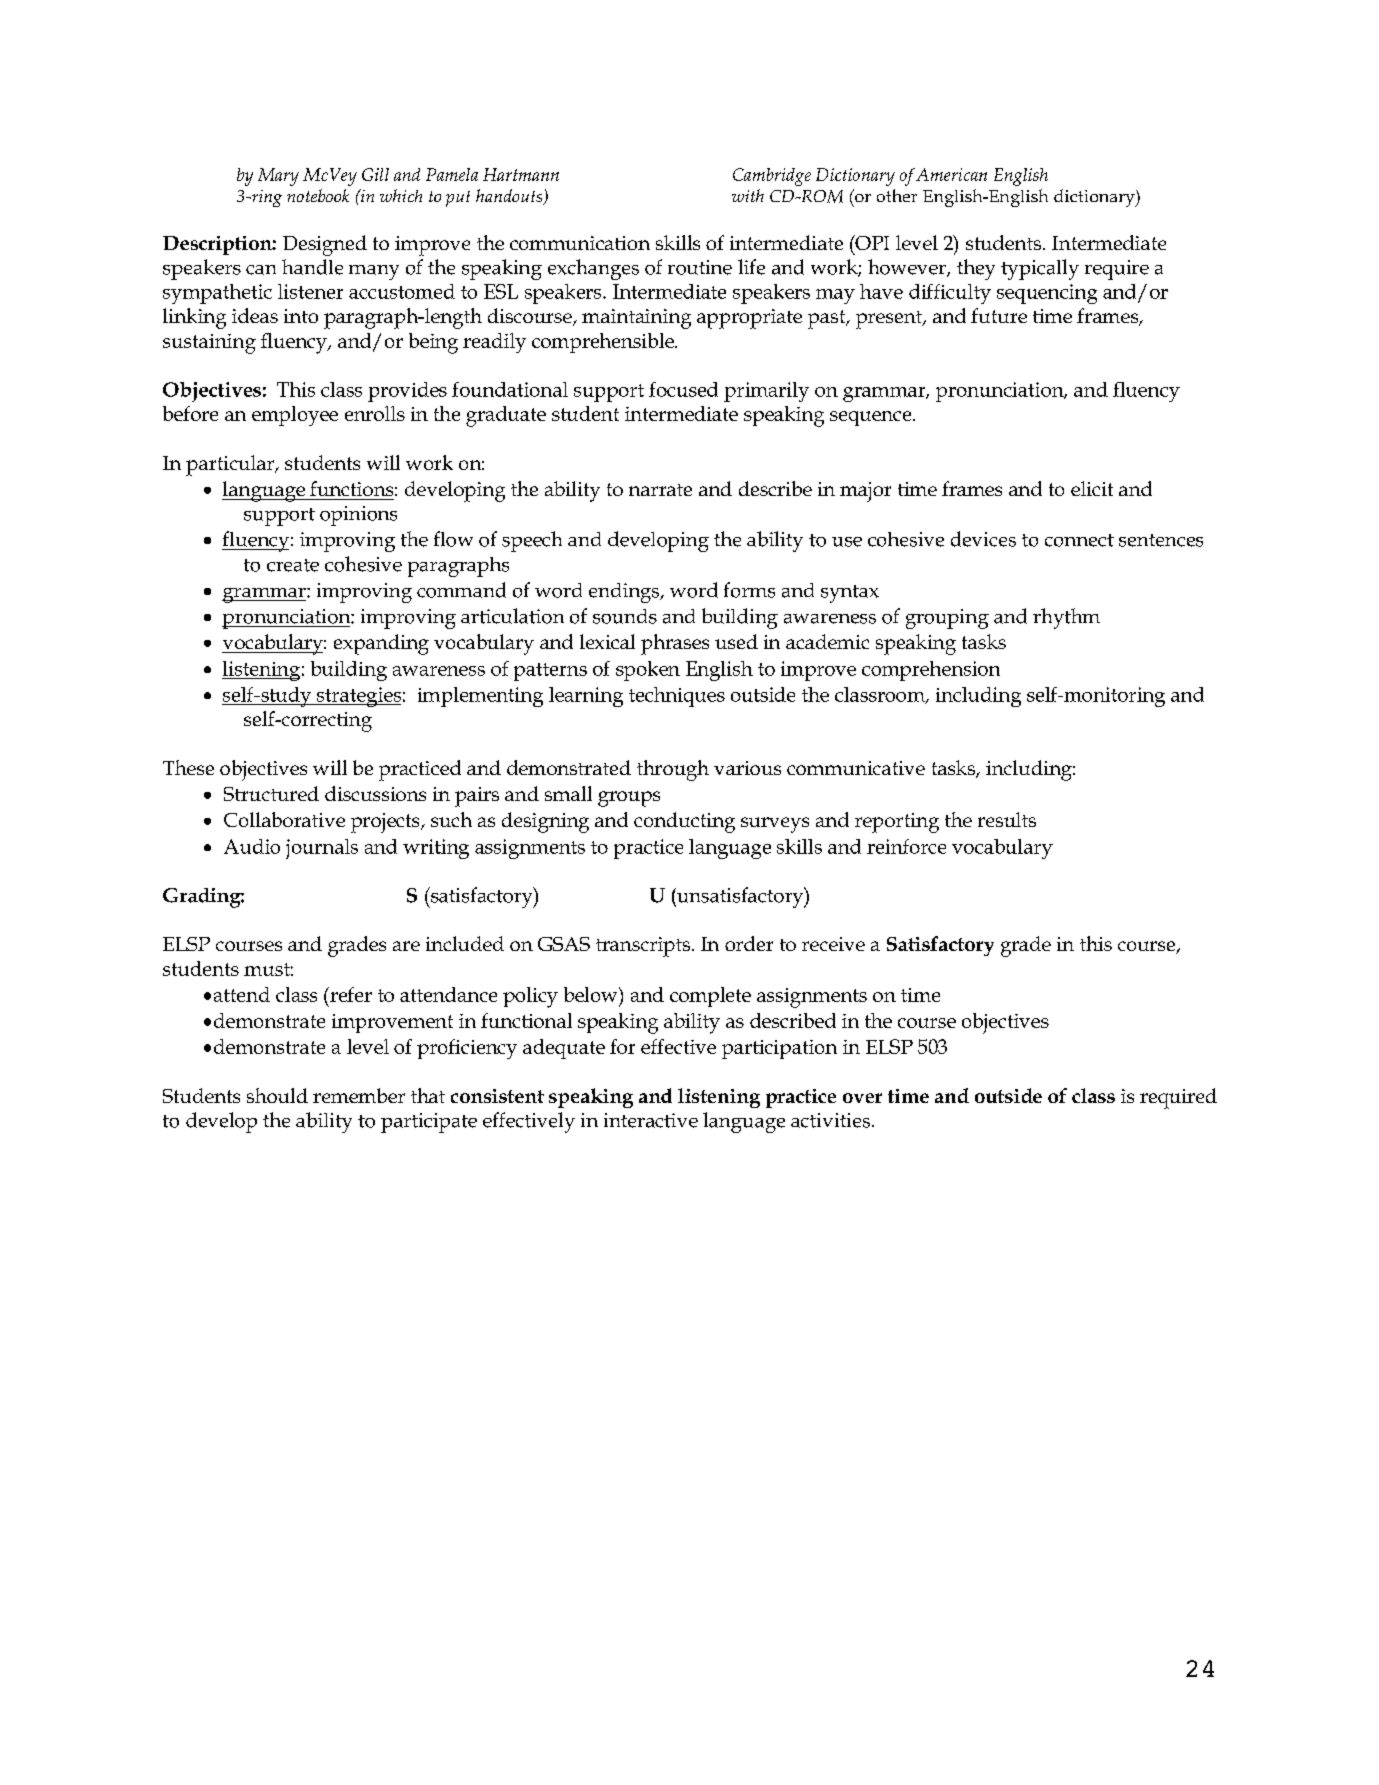 This screenshot has width=1379, height=1785. What do you see at coordinates (1007, 819) in the screenshot?
I see `results` at bounding box center [1007, 819].
